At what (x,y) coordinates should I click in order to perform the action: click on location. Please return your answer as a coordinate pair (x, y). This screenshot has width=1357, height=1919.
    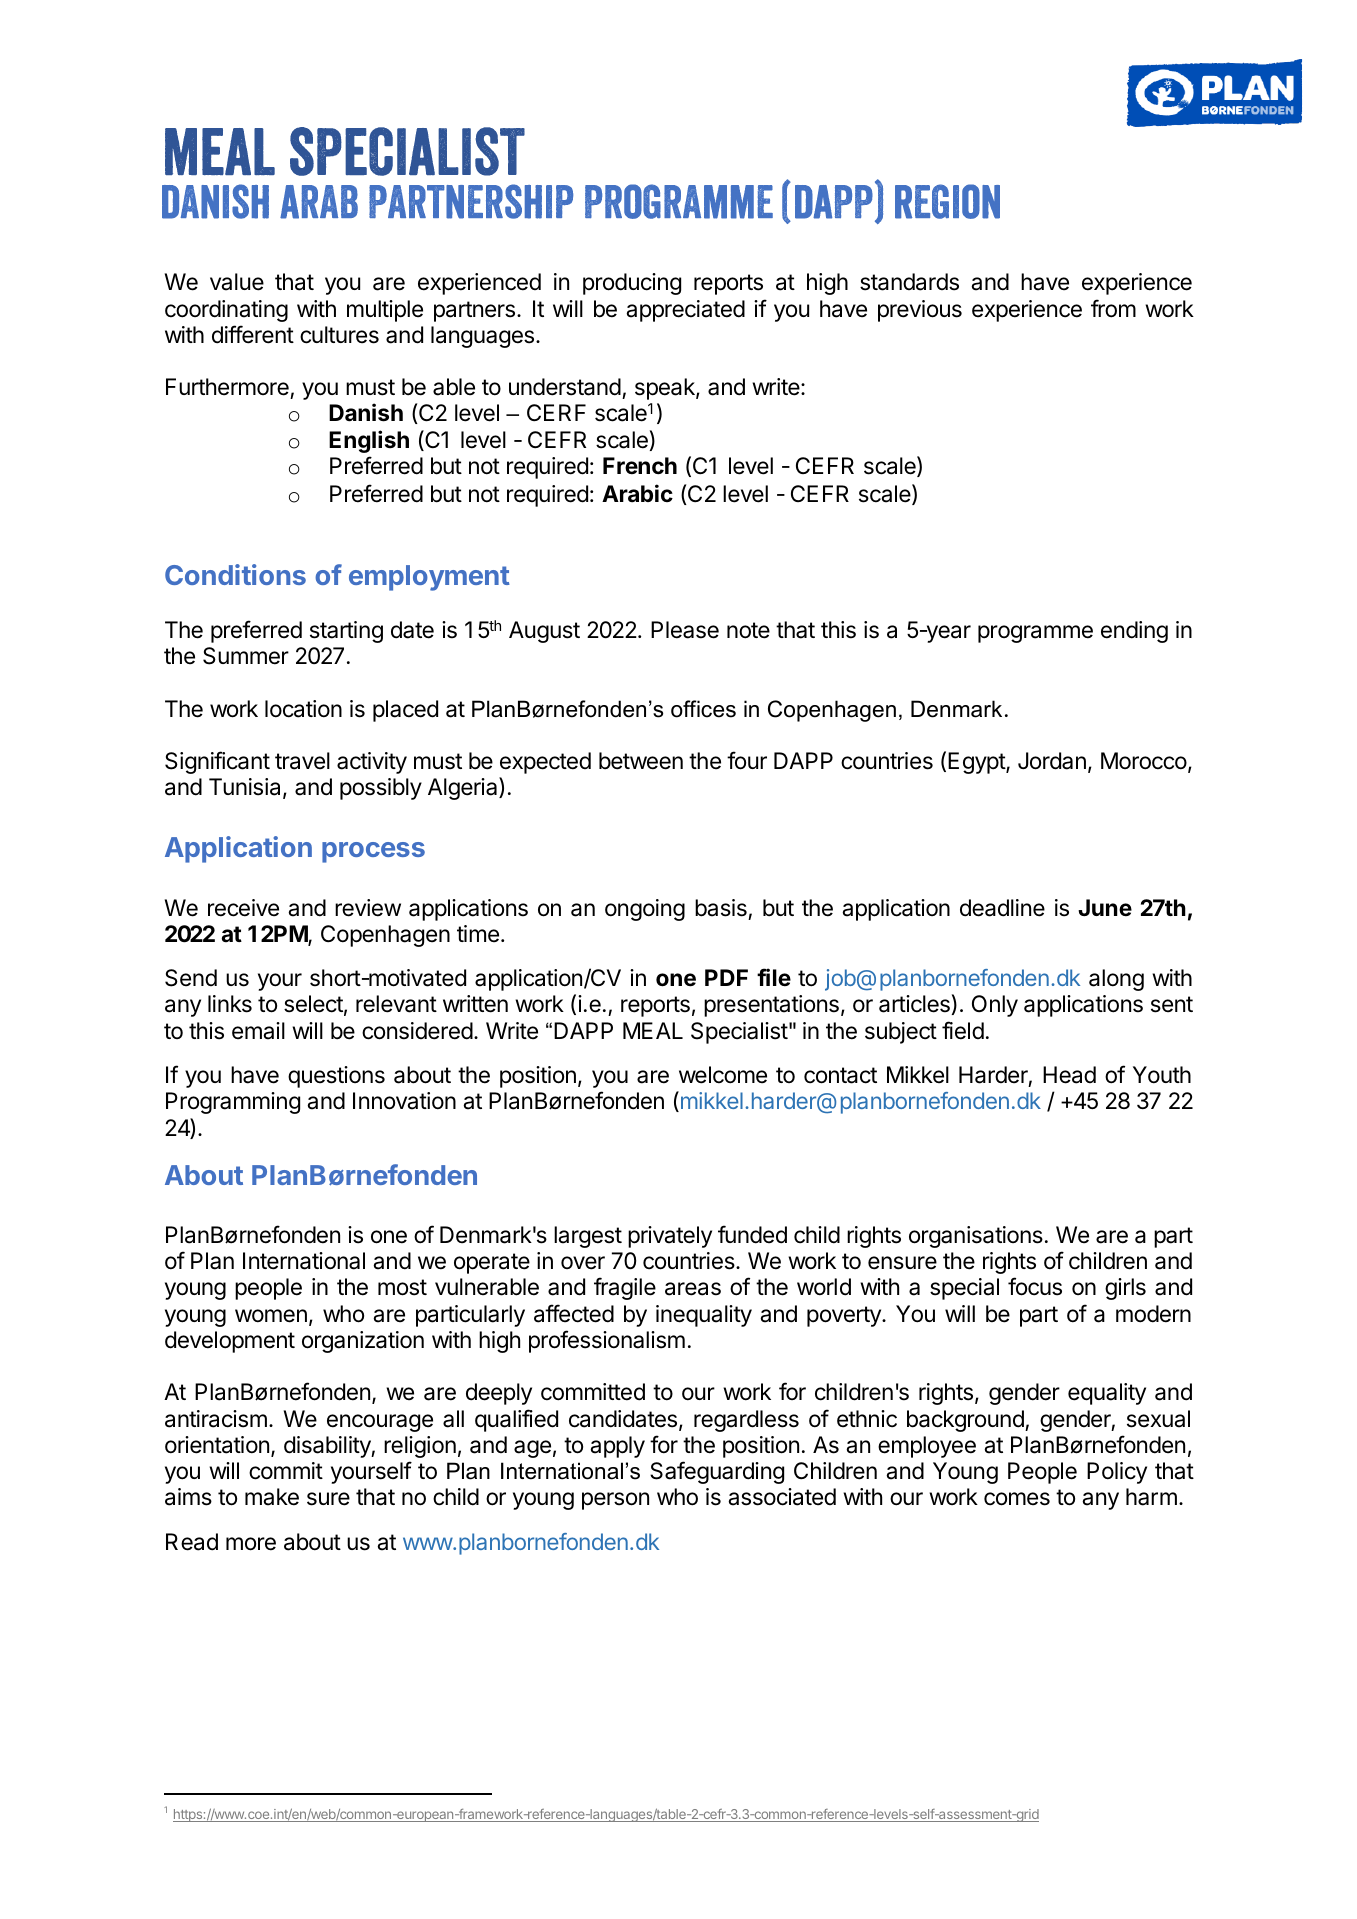
    Looking at the image, I should click on (303, 709).
